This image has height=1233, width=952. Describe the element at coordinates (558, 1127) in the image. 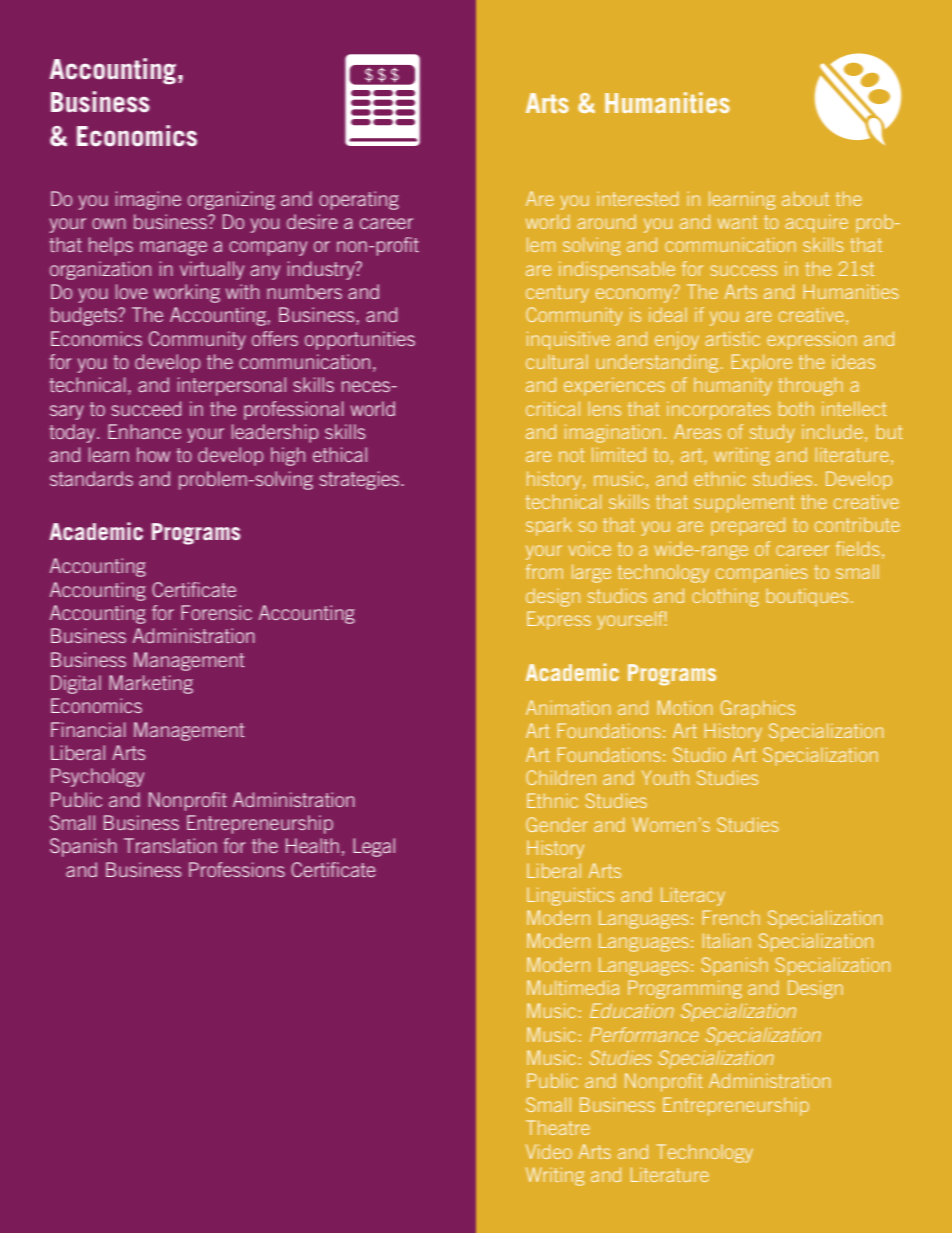

I see `Theatre` at that location.
